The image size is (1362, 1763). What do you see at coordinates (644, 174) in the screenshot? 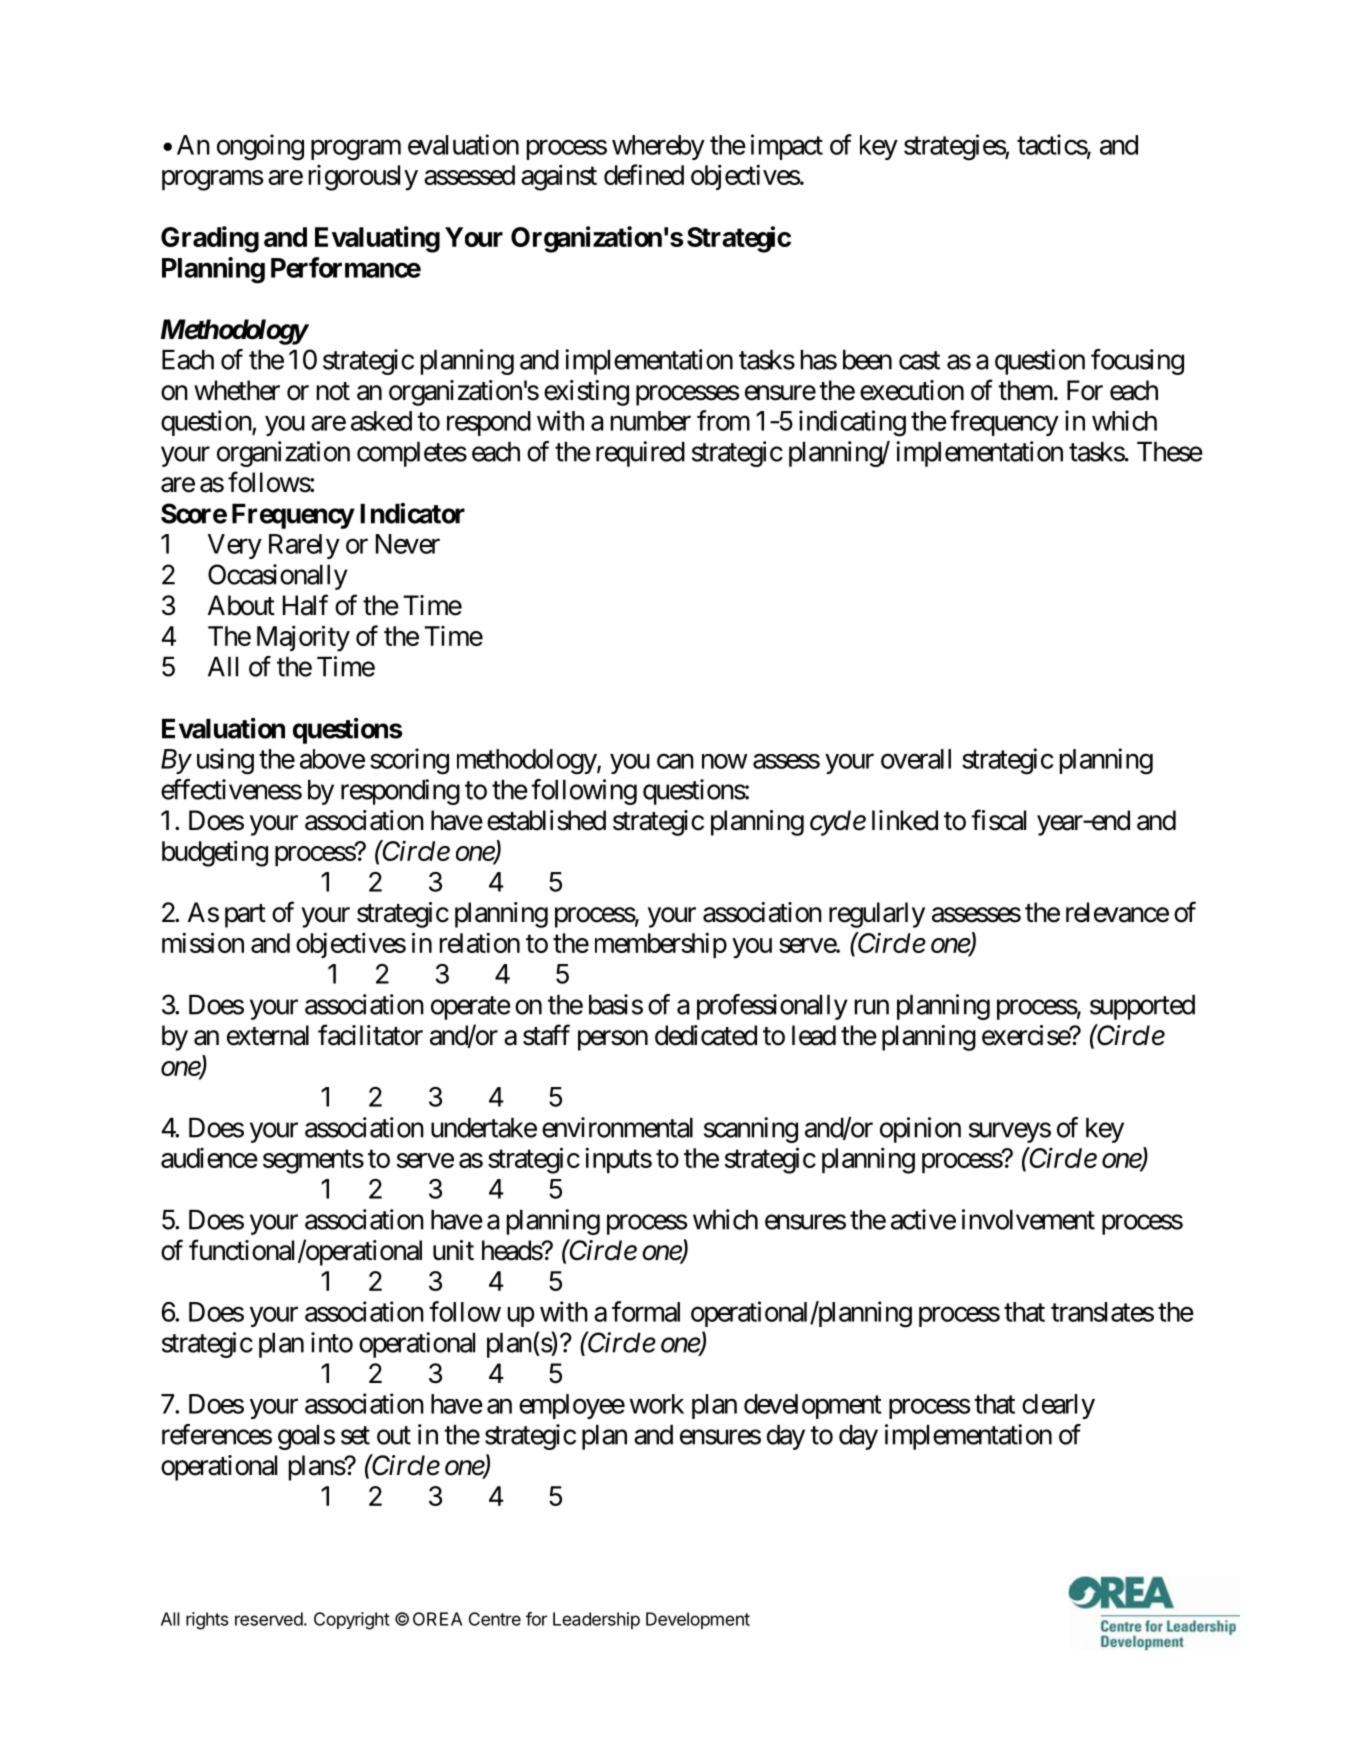
I see `defined` at bounding box center [644, 174].
